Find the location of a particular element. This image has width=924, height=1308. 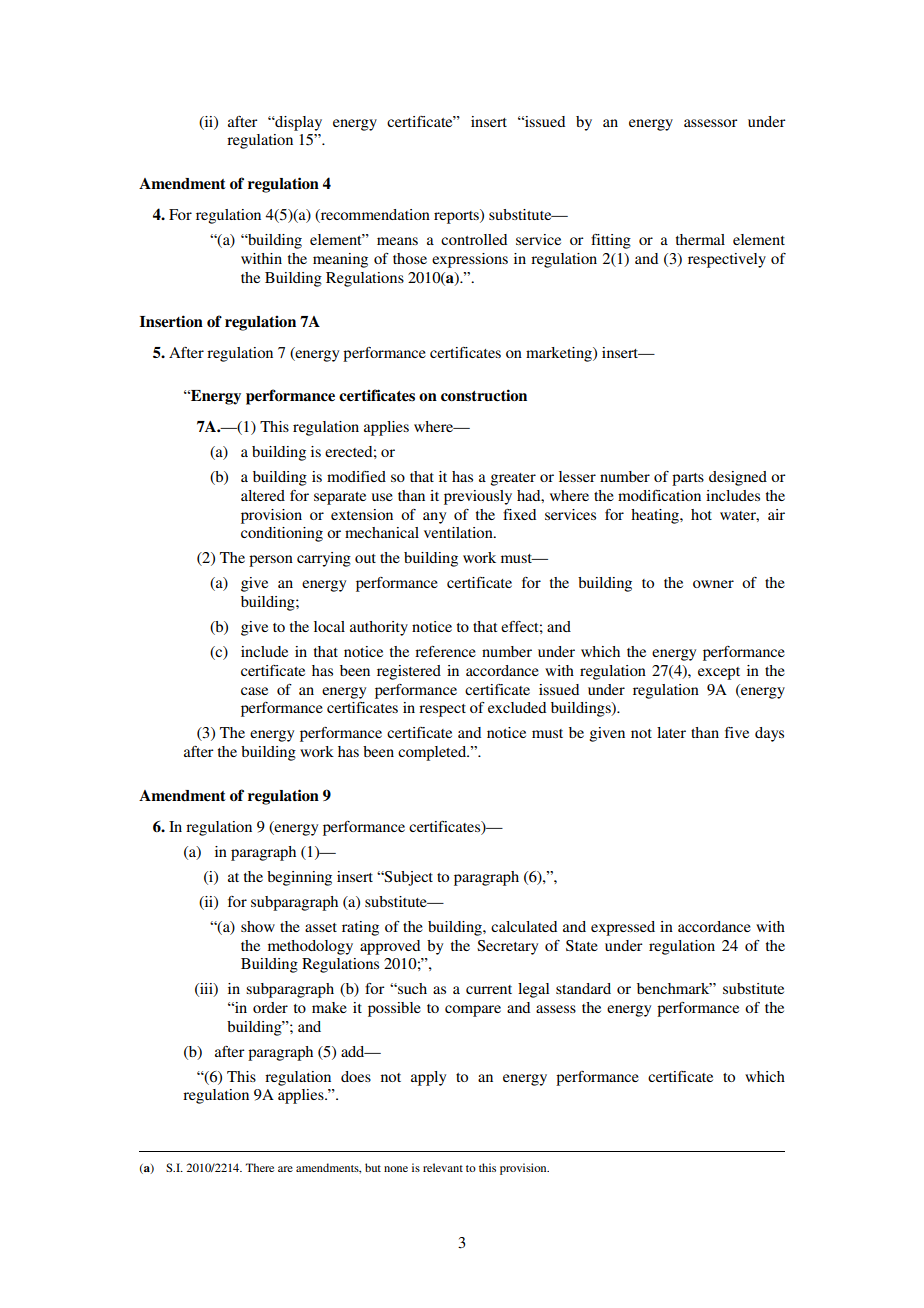

designed is located at coordinates (738, 478).
